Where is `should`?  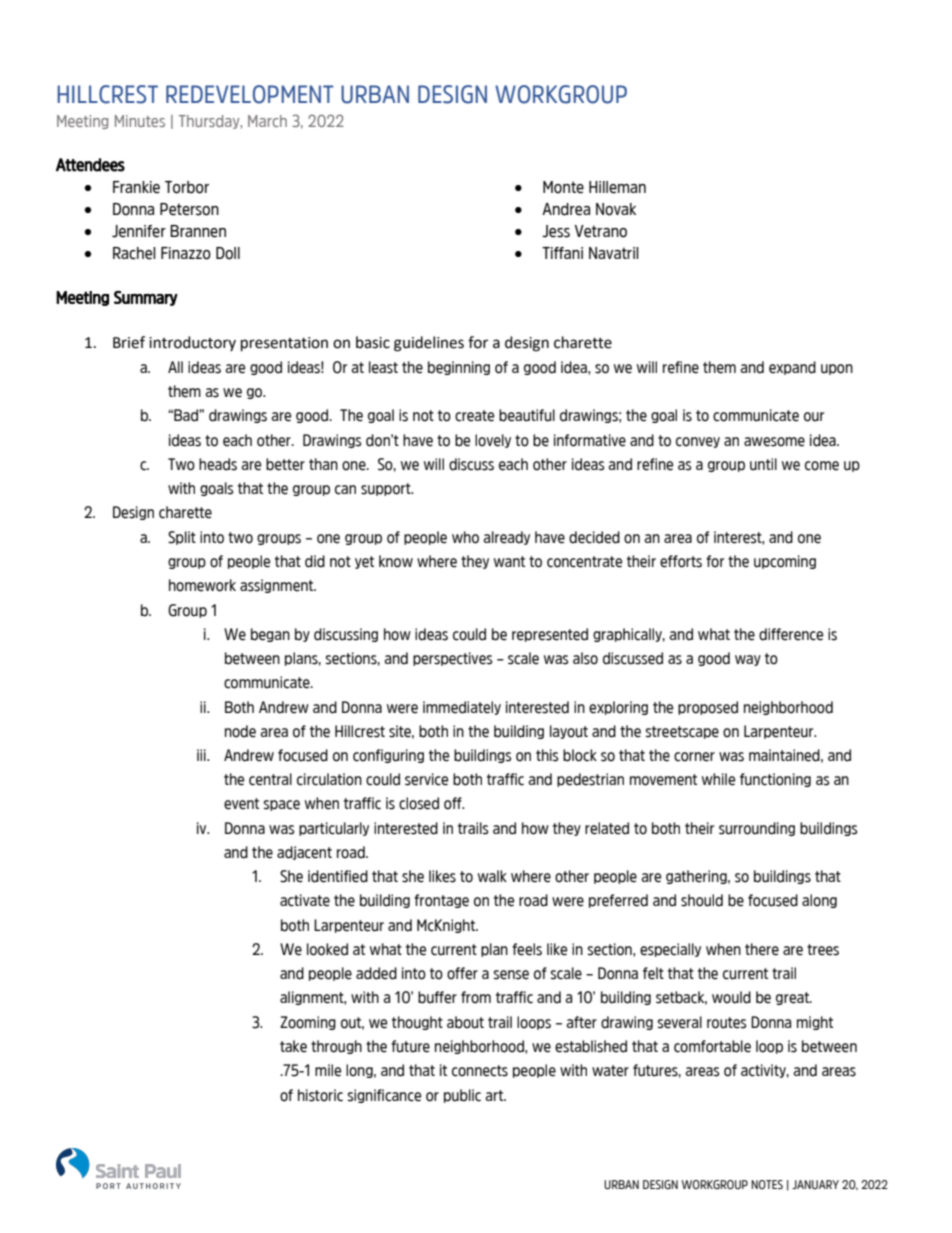
should is located at coordinates (702, 900).
